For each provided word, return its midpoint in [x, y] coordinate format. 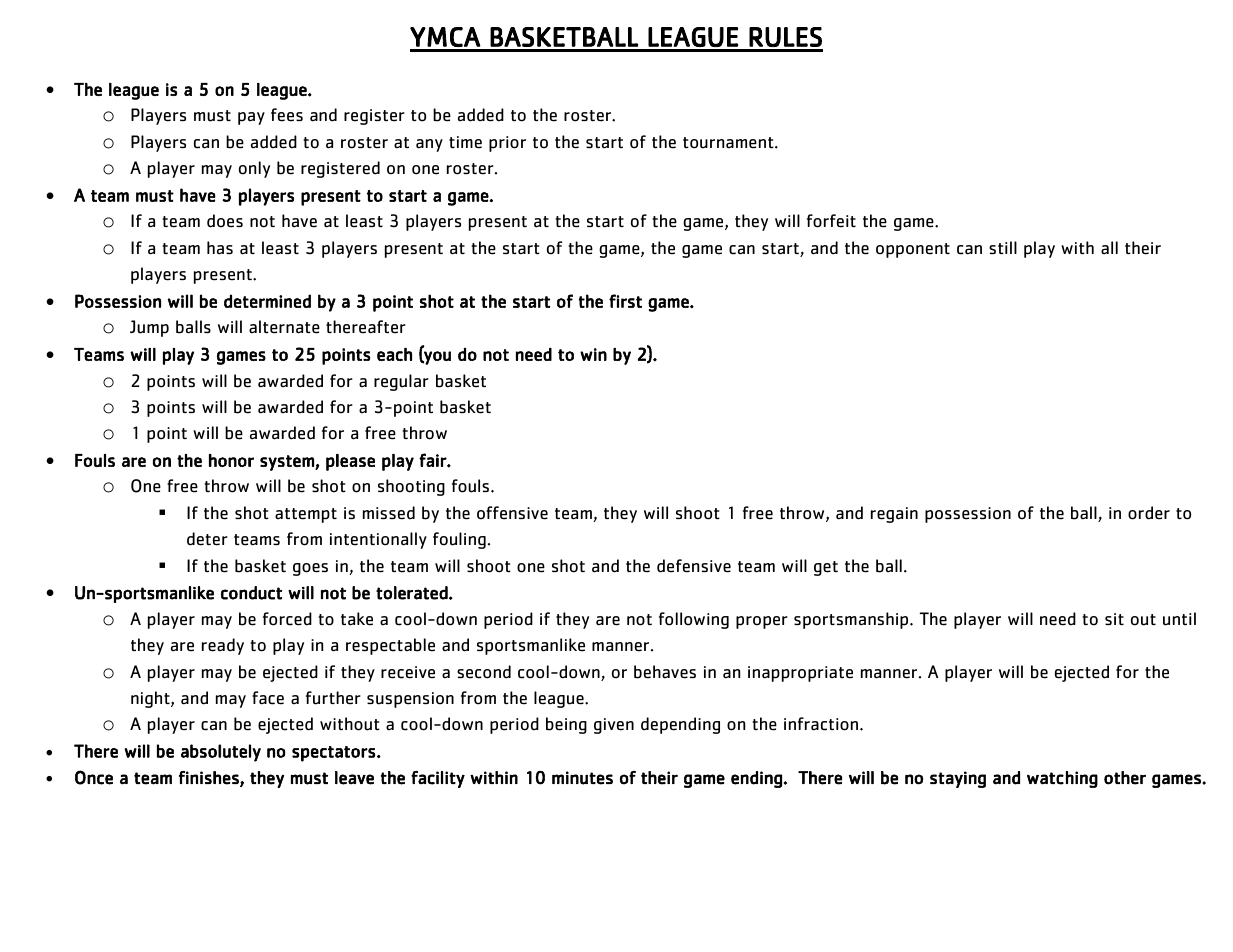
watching [1062, 779]
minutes [582, 778]
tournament [729, 143]
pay [251, 118]
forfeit [831, 221]
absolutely [221, 753]
